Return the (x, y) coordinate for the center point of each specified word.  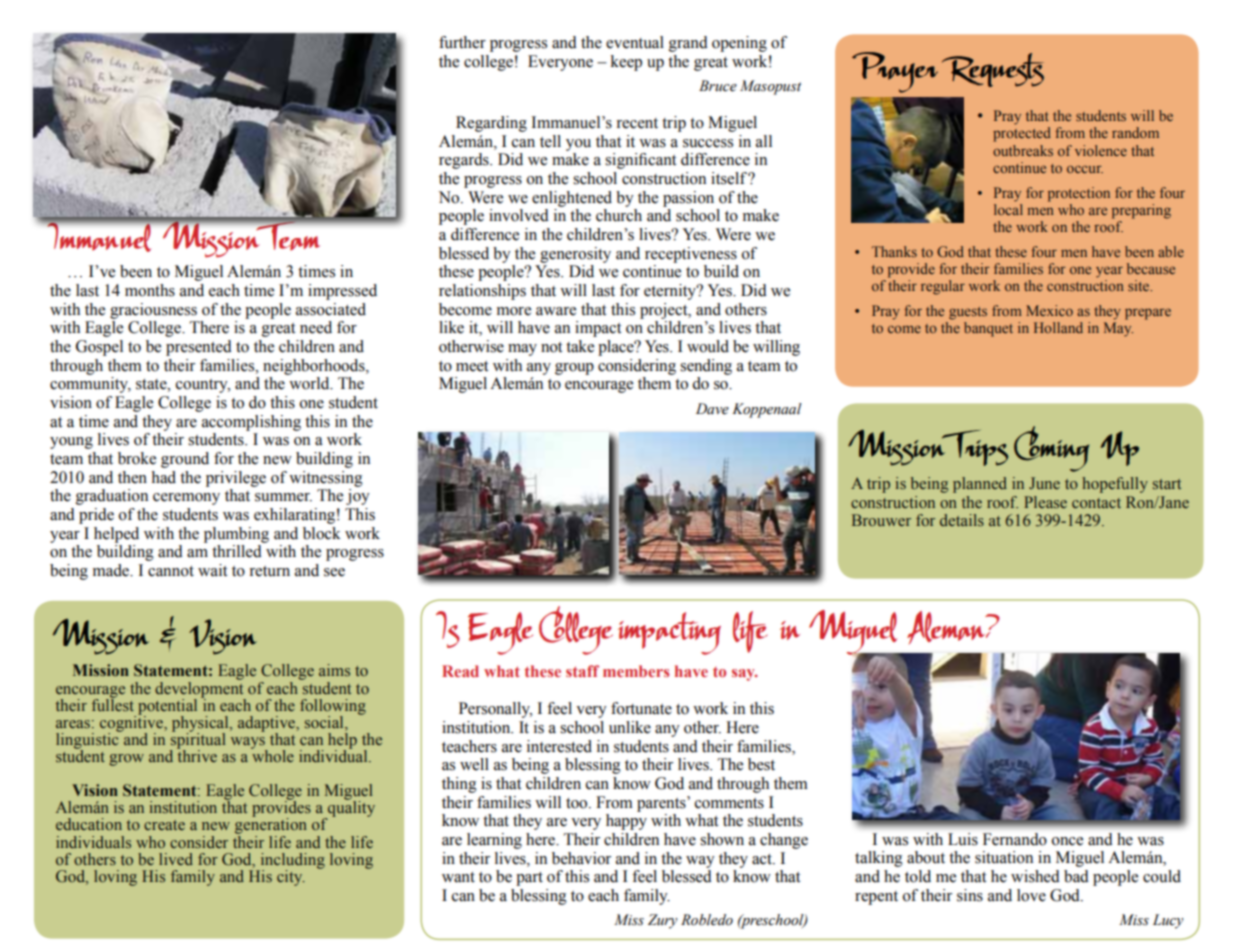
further (462, 42)
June (1044, 483)
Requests (993, 70)
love (1031, 895)
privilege (236, 479)
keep (626, 63)
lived (176, 859)
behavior (581, 858)
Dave (712, 409)
